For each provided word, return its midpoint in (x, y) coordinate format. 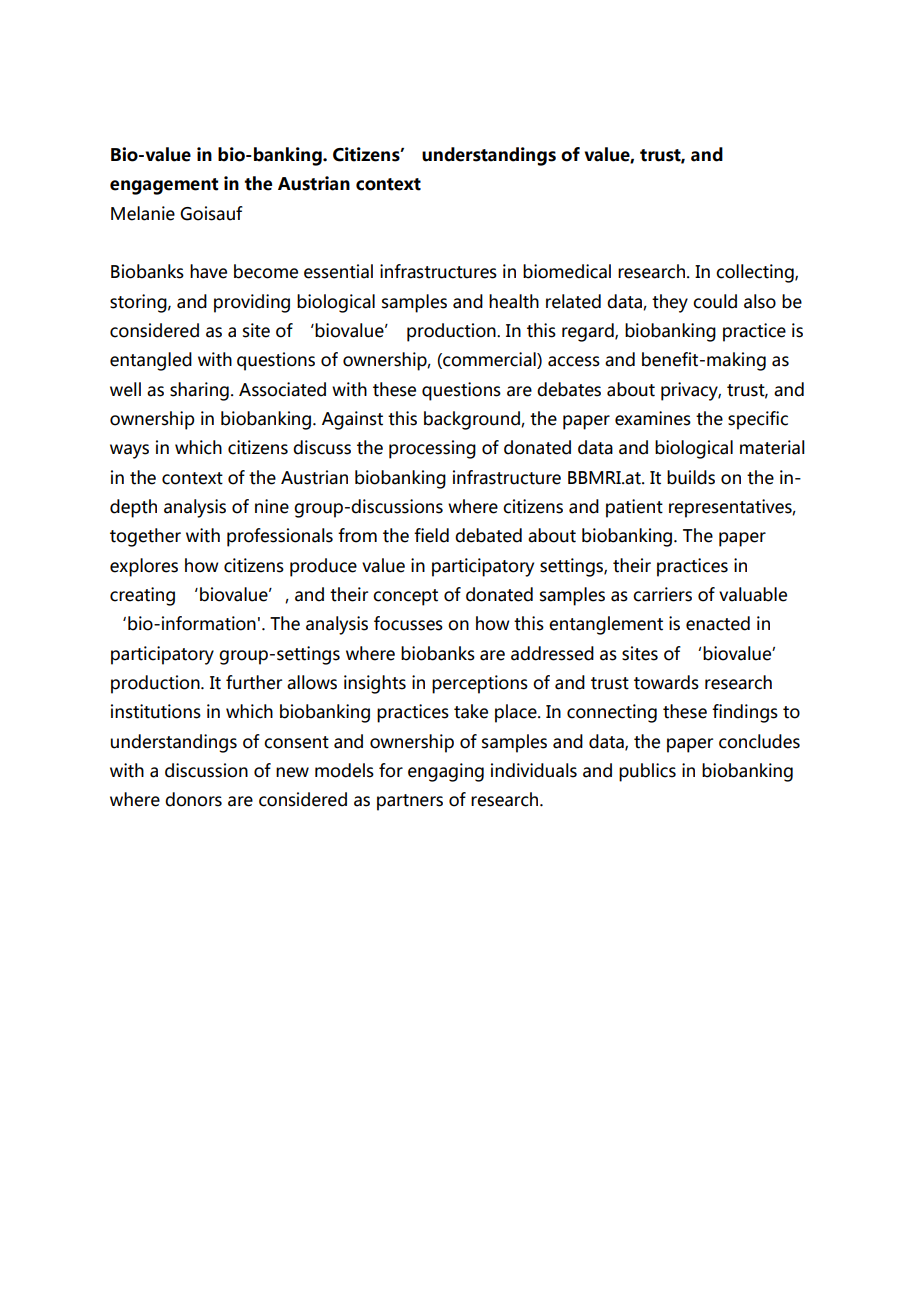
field (431, 535)
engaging (446, 772)
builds (691, 477)
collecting (756, 273)
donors (193, 799)
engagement (164, 186)
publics (647, 772)
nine (272, 506)
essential (338, 271)
